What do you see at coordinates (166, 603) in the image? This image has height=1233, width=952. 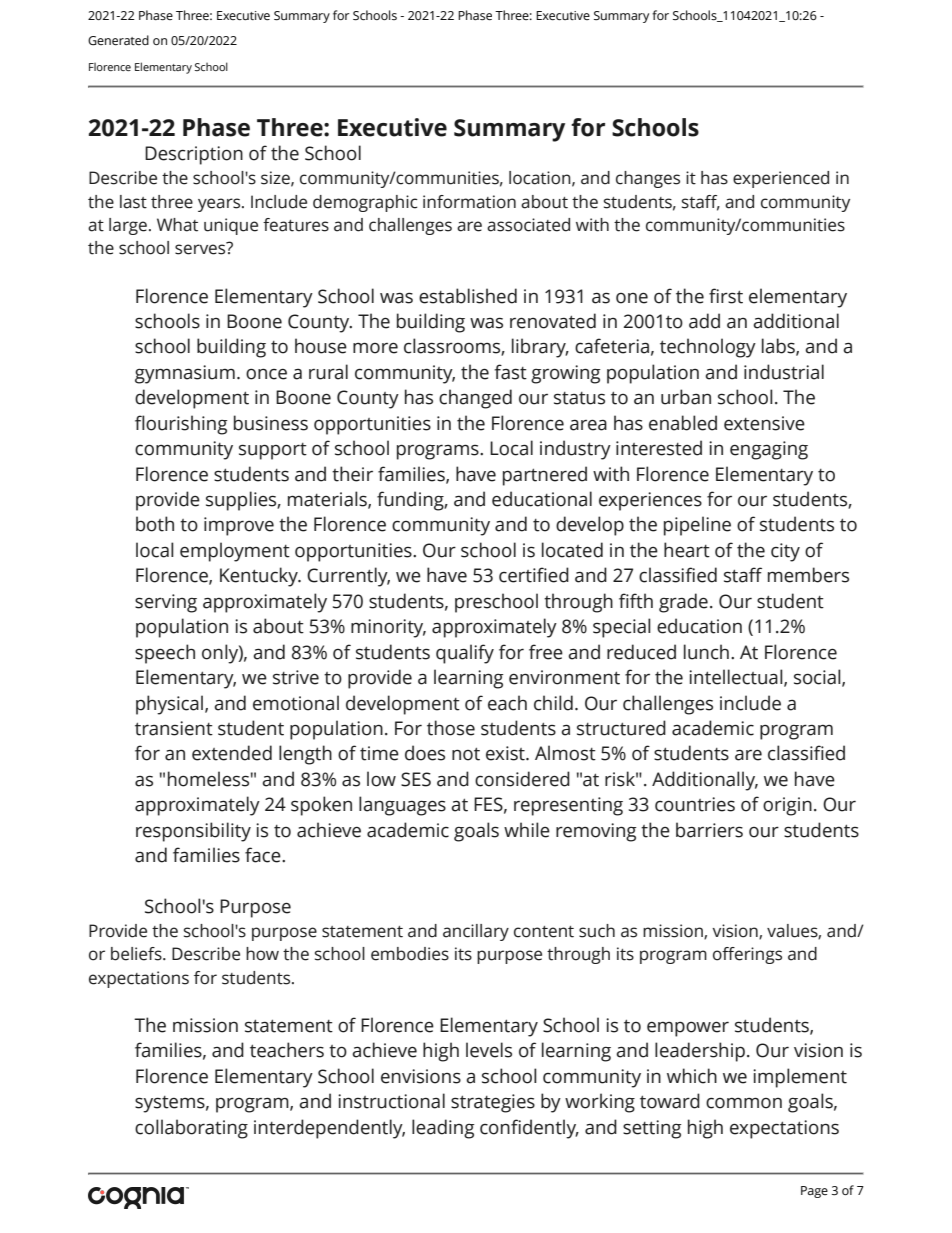 I see `serving` at bounding box center [166, 603].
